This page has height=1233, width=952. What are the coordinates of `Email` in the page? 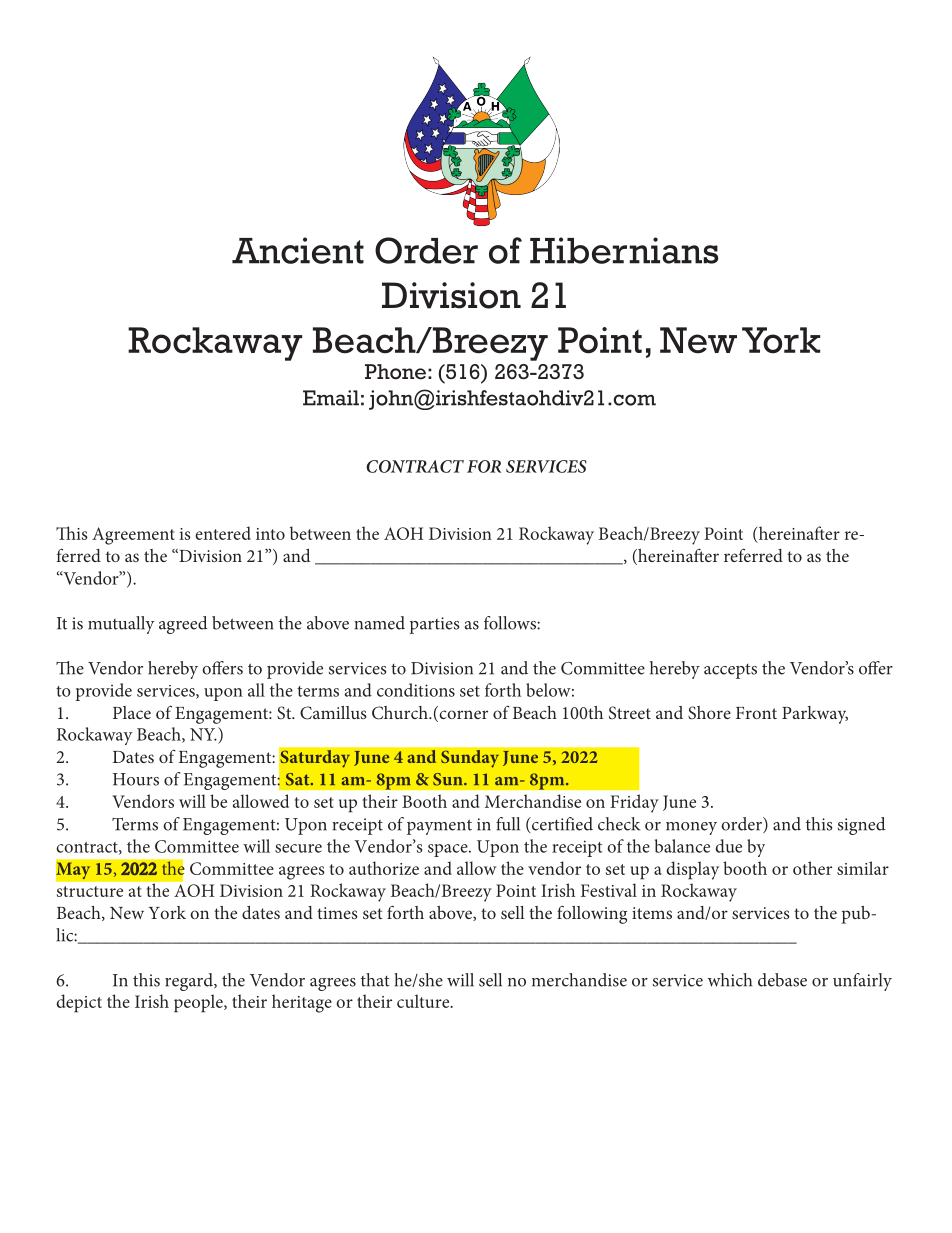 It's located at (331, 398).
